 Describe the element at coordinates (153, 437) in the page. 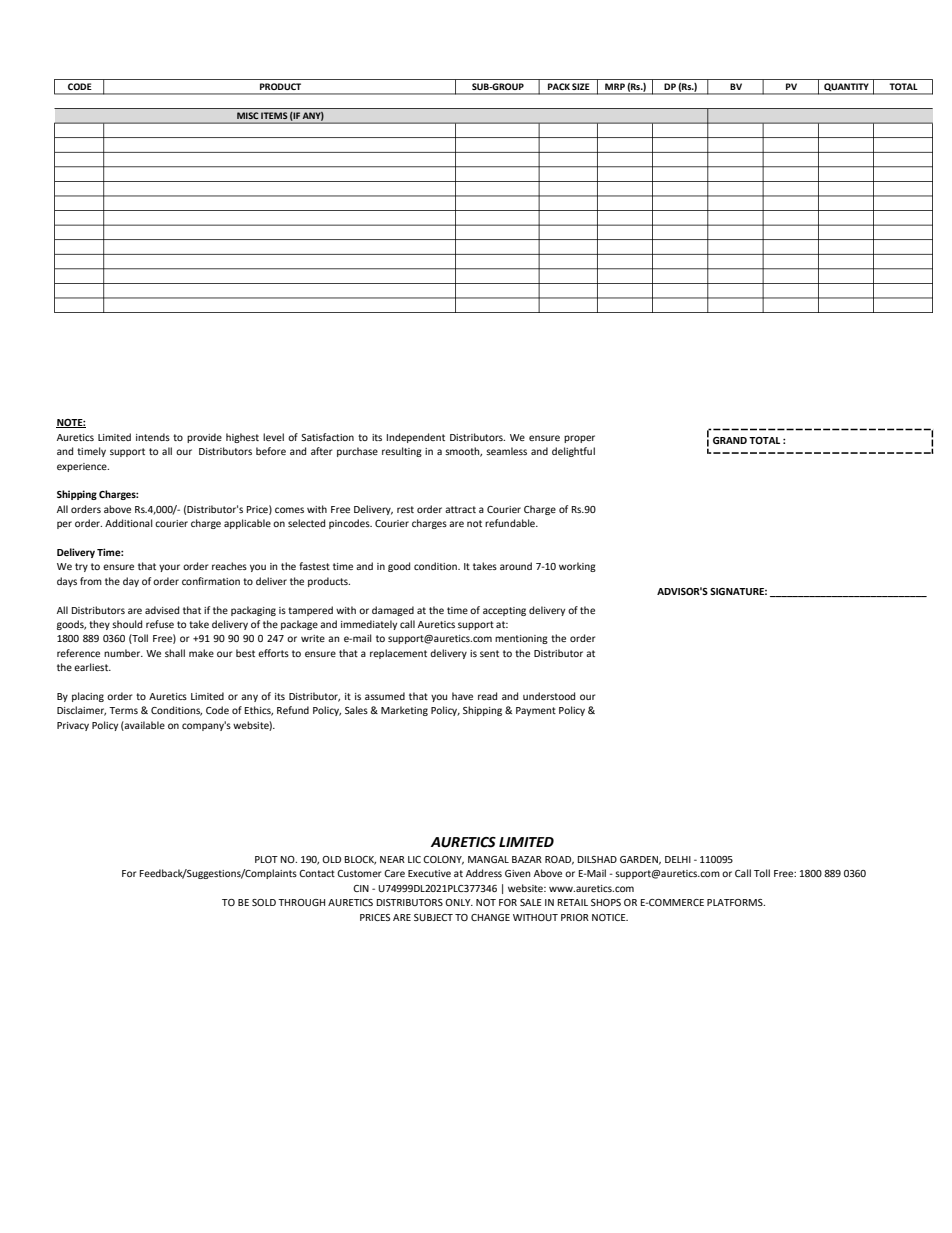

I see `intends` at that location.
